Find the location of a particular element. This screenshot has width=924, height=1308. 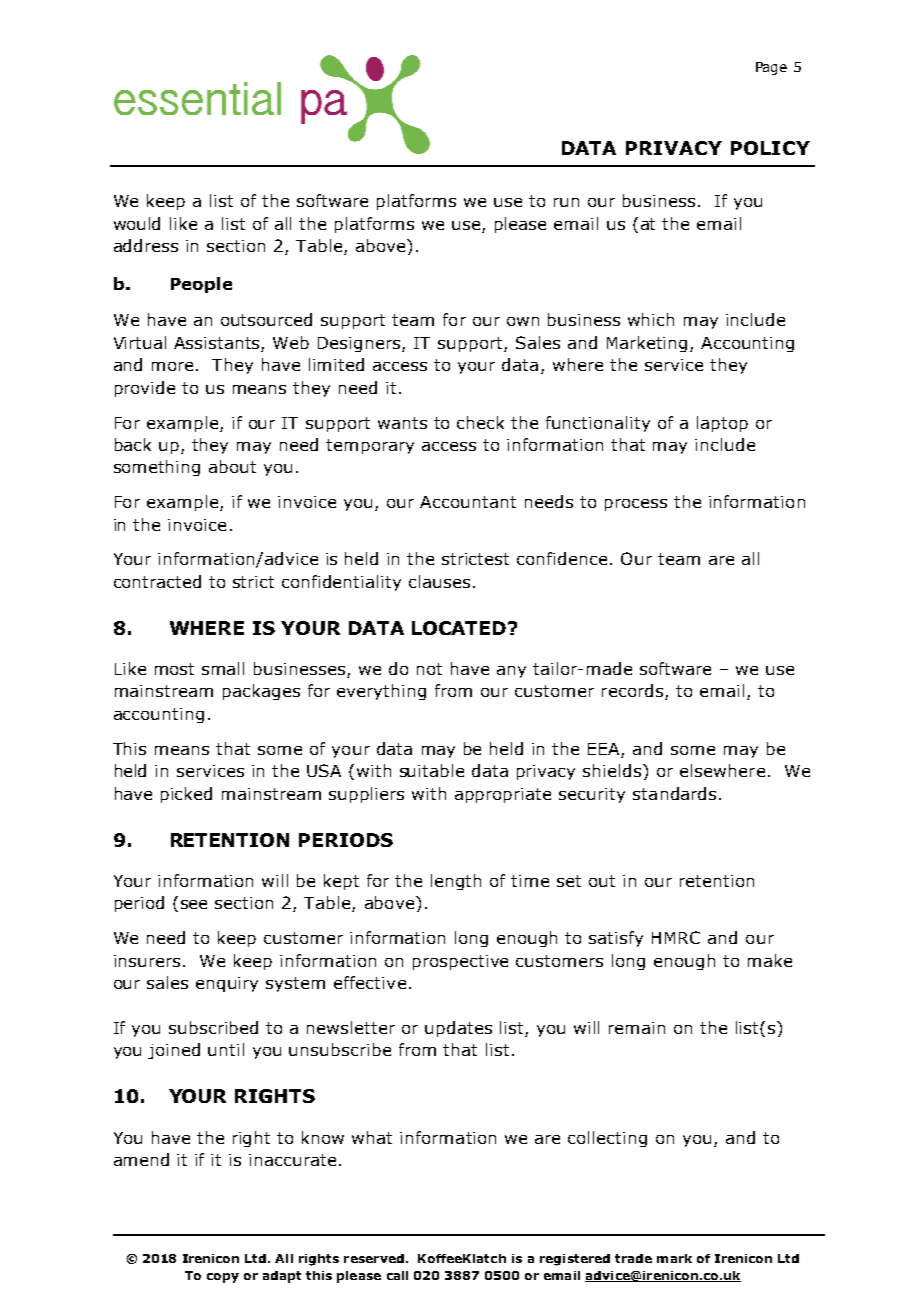

copy is located at coordinates (223, 1278).
